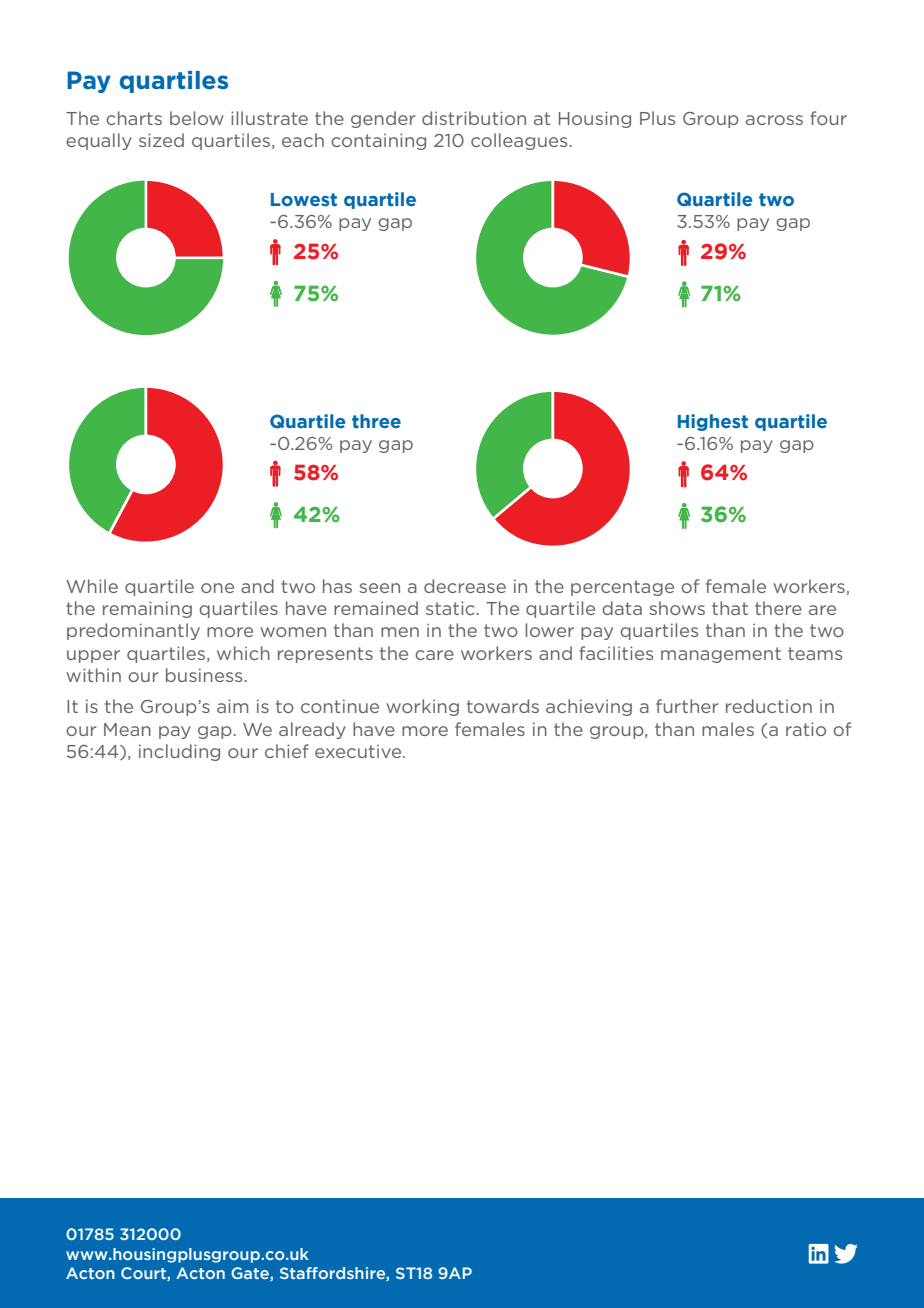 Image resolution: width=924 pixels, height=1308 pixels. Describe the element at coordinates (806, 729) in the image. I see `ratio` at that location.
